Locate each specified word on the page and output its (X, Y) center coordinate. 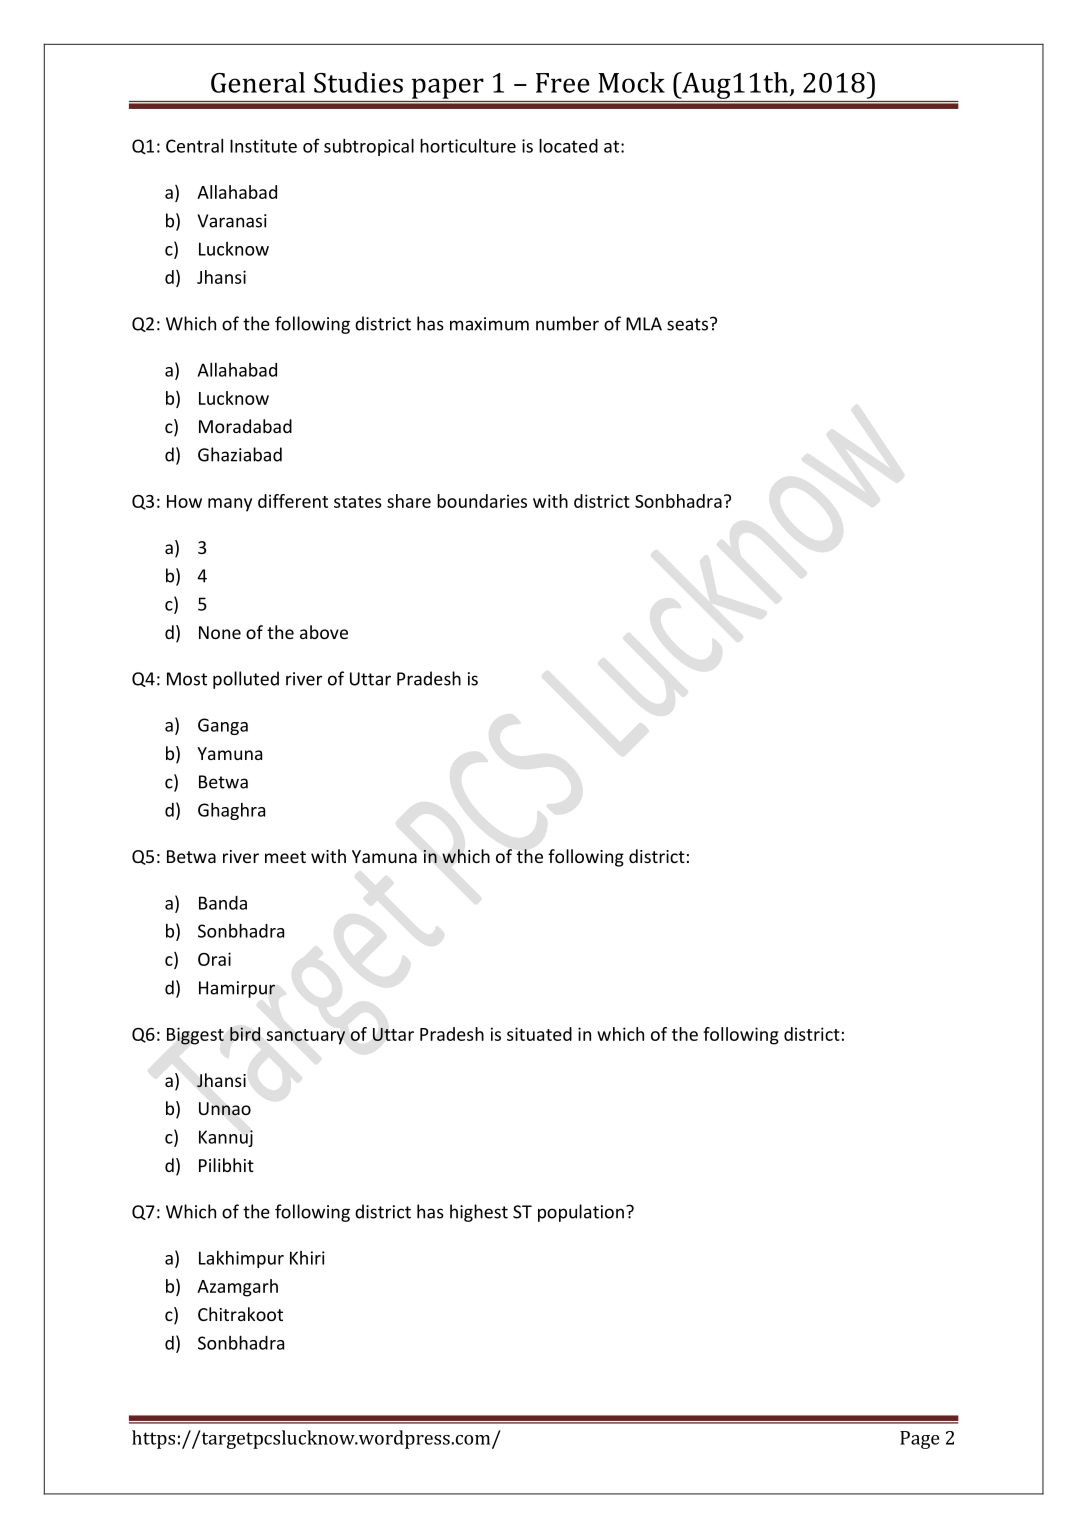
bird (245, 1034)
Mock (631, 82)
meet (285, 857)
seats (687, 324)
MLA (644, 324)
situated (539, 1034)
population (581, 1213)
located (568, 145)
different (293, 501)
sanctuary (306, 1037)
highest (479, 1213)
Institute (263, 146)
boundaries (482, 501)
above (324, 632)
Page (919, 1440)
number (567, 323)
